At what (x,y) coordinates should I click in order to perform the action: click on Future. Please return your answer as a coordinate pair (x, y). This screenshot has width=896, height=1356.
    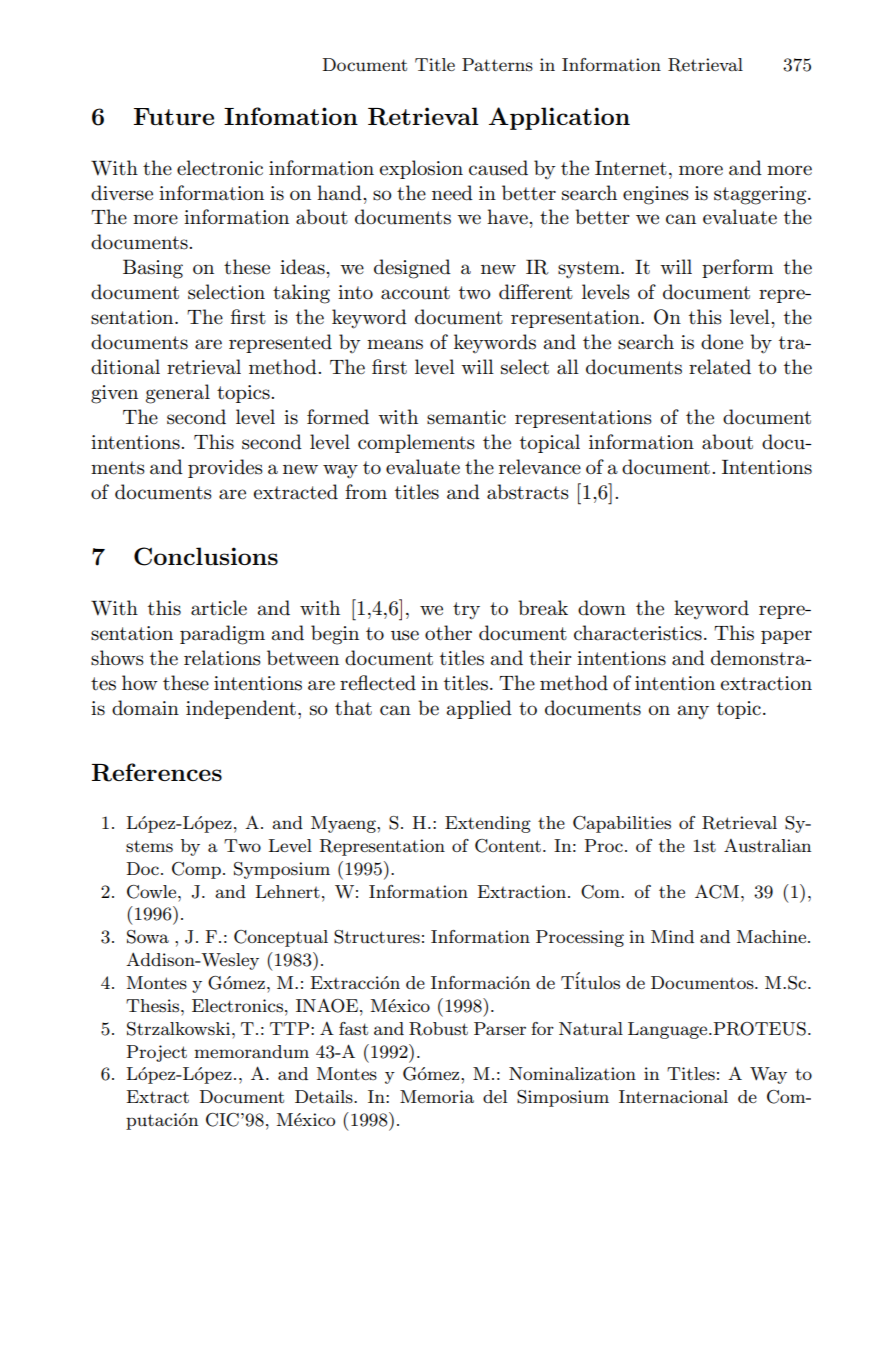
    Looking at the image, I should click on (174, 116).
